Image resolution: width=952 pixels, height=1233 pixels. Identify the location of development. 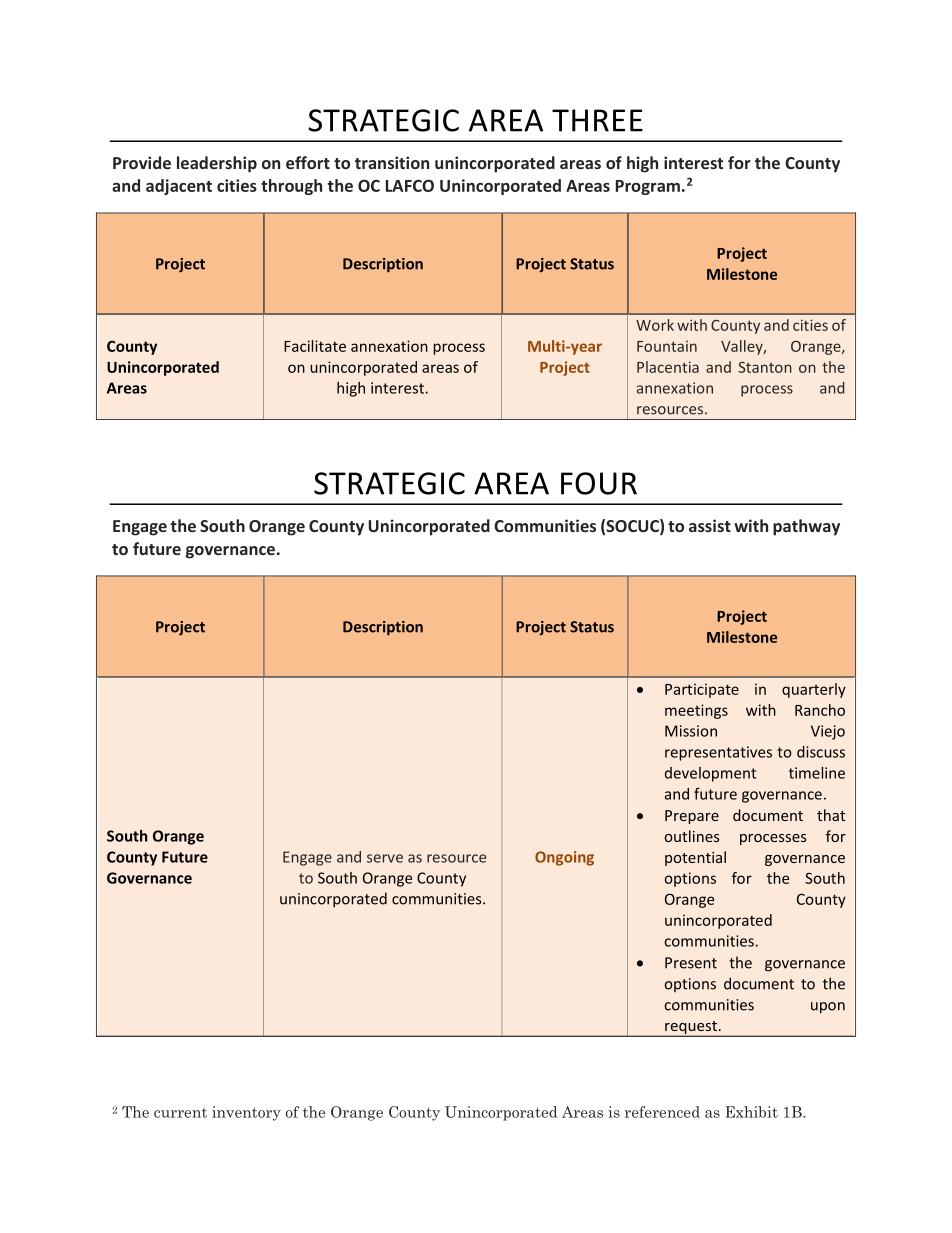
(710, 774).
